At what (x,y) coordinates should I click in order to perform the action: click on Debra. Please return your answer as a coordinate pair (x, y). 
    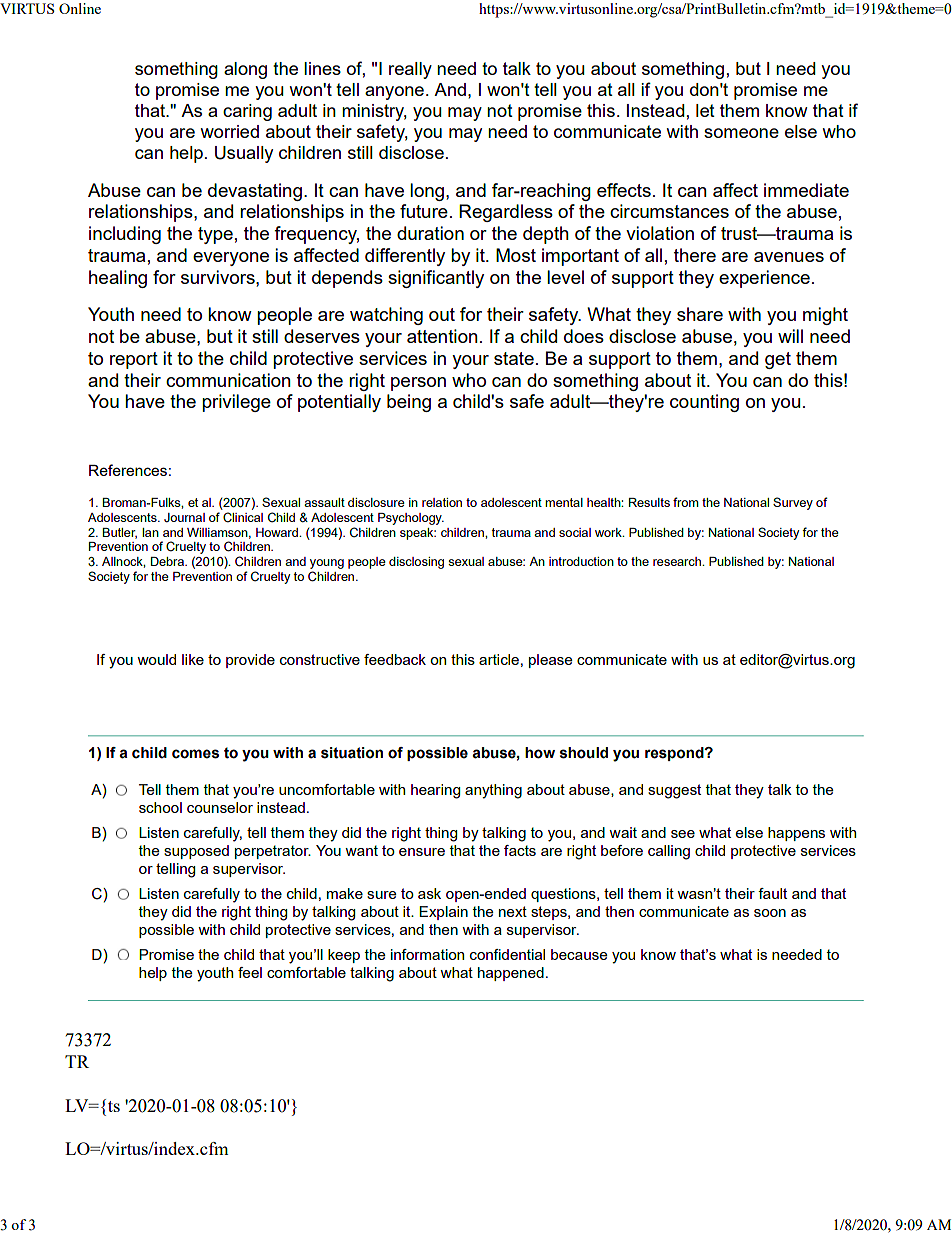
    Looking at the image, I should click on (168, 561).
